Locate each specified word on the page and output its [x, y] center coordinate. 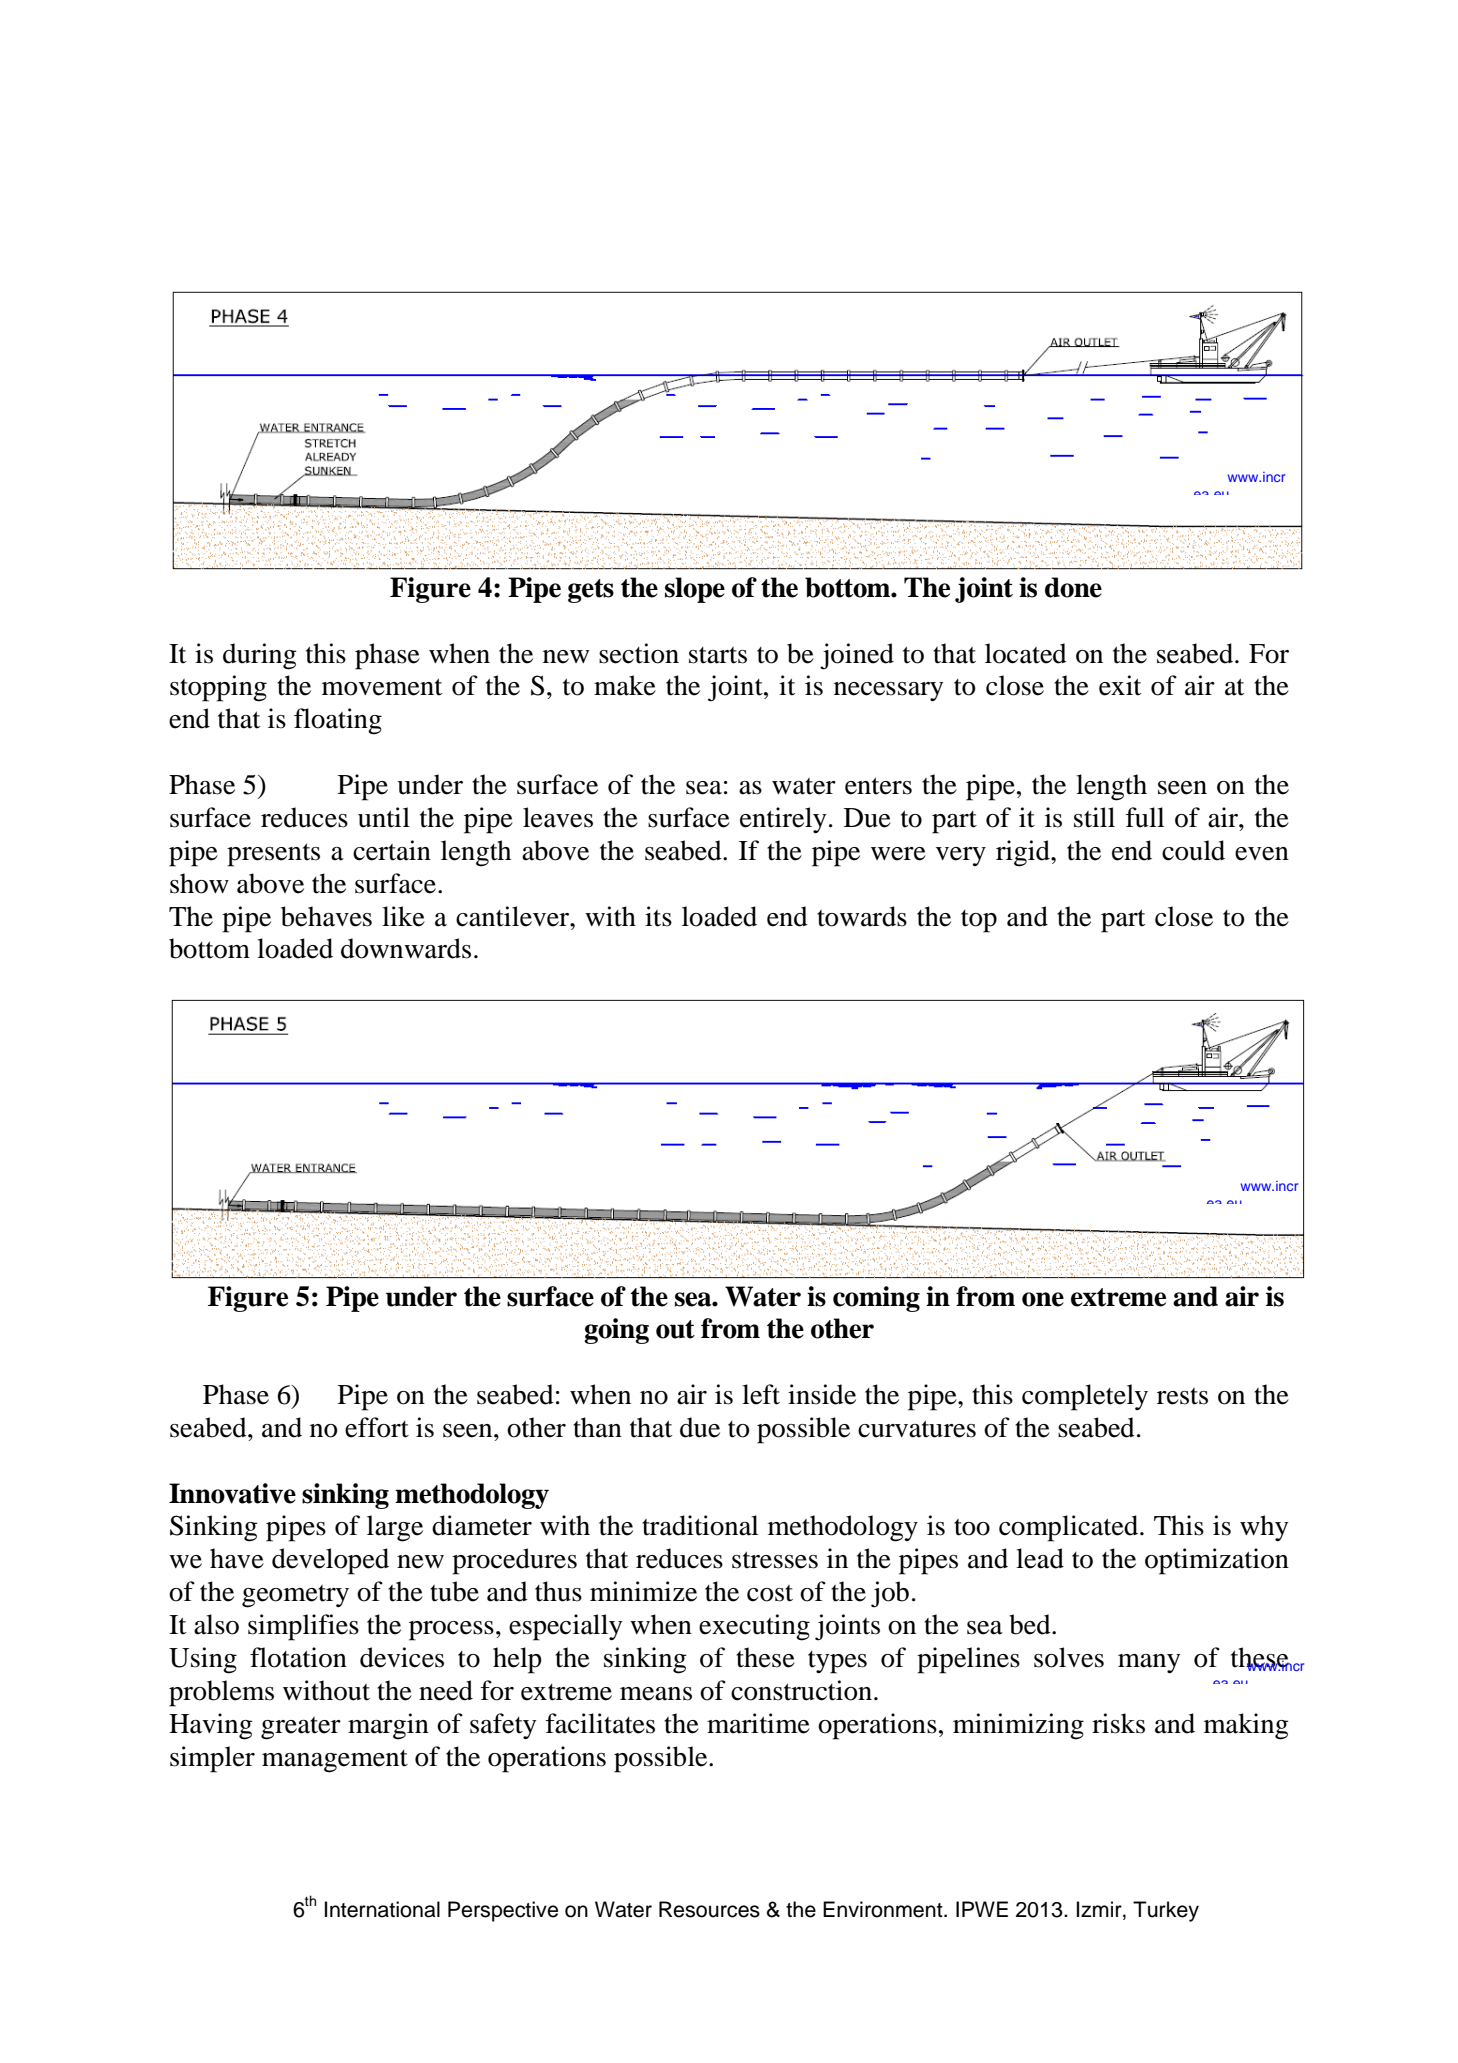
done [1073, 587]
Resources [709, 1909]
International [382, 1909]
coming [876, 1299]
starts [718, 655]
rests [1182, 1396]
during [260, 656]
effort [377, 1427]
